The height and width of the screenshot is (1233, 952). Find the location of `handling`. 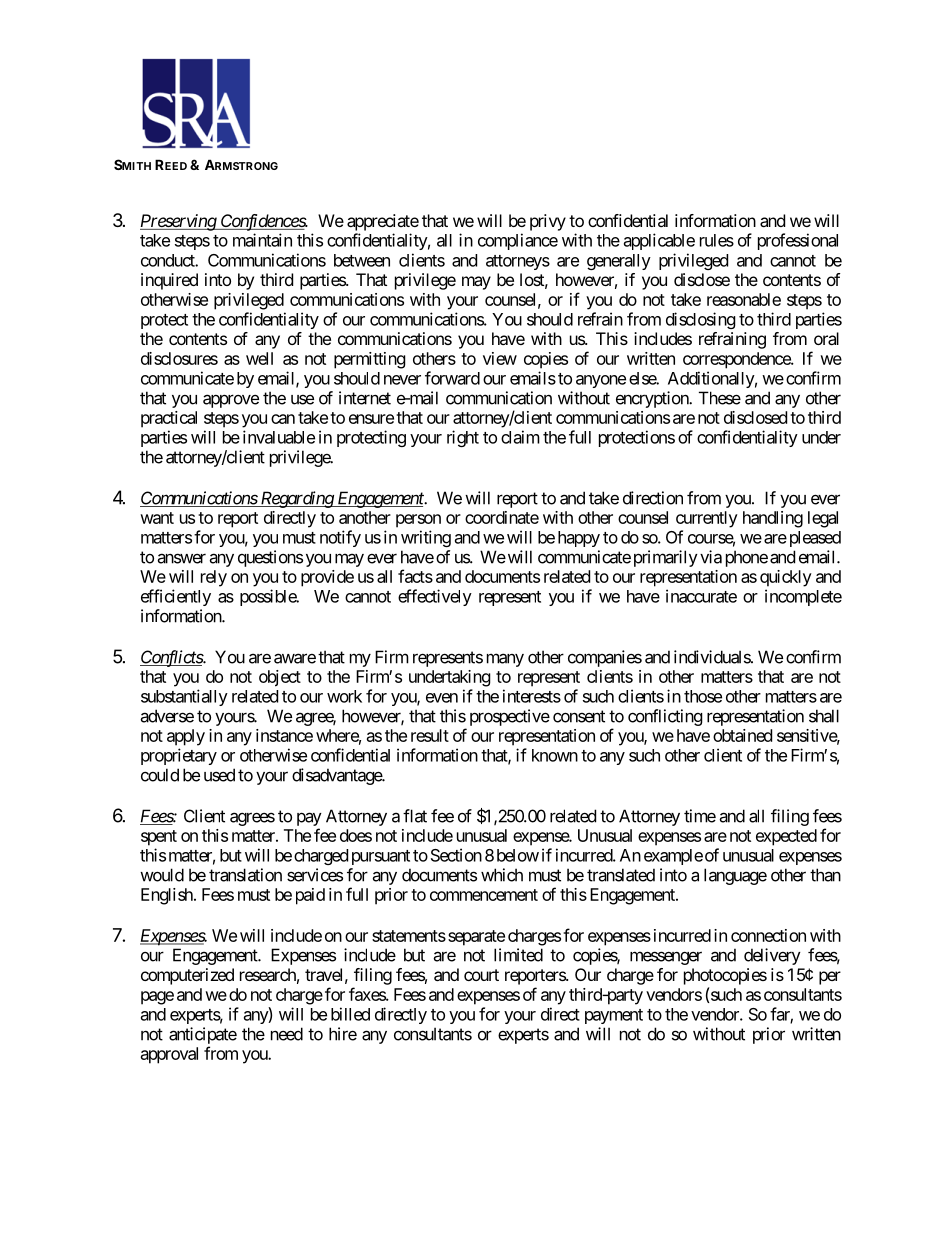

handling is located at coordinates (773, 519).
